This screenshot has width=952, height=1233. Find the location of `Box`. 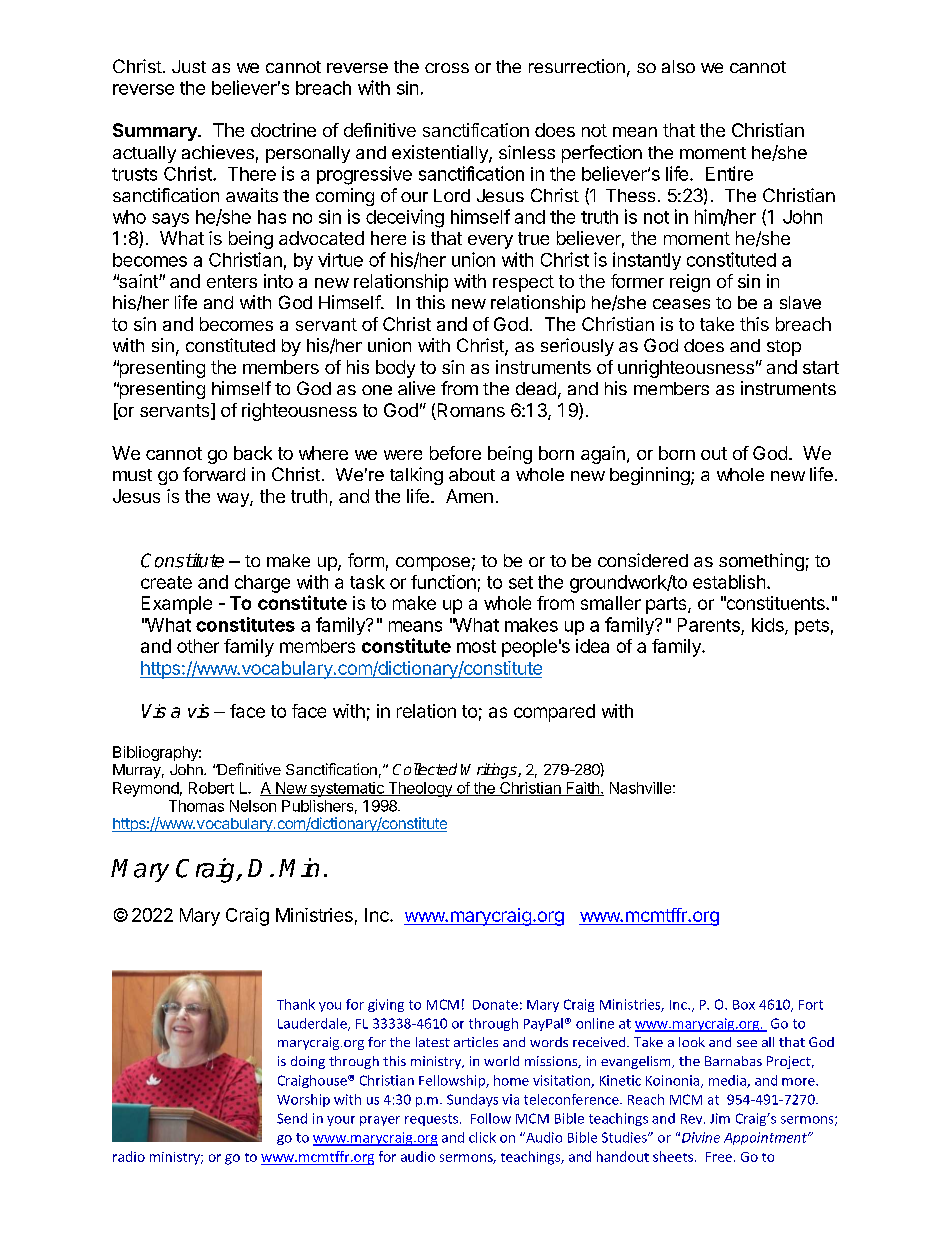

Box is located at coordinates (744, 1005).
